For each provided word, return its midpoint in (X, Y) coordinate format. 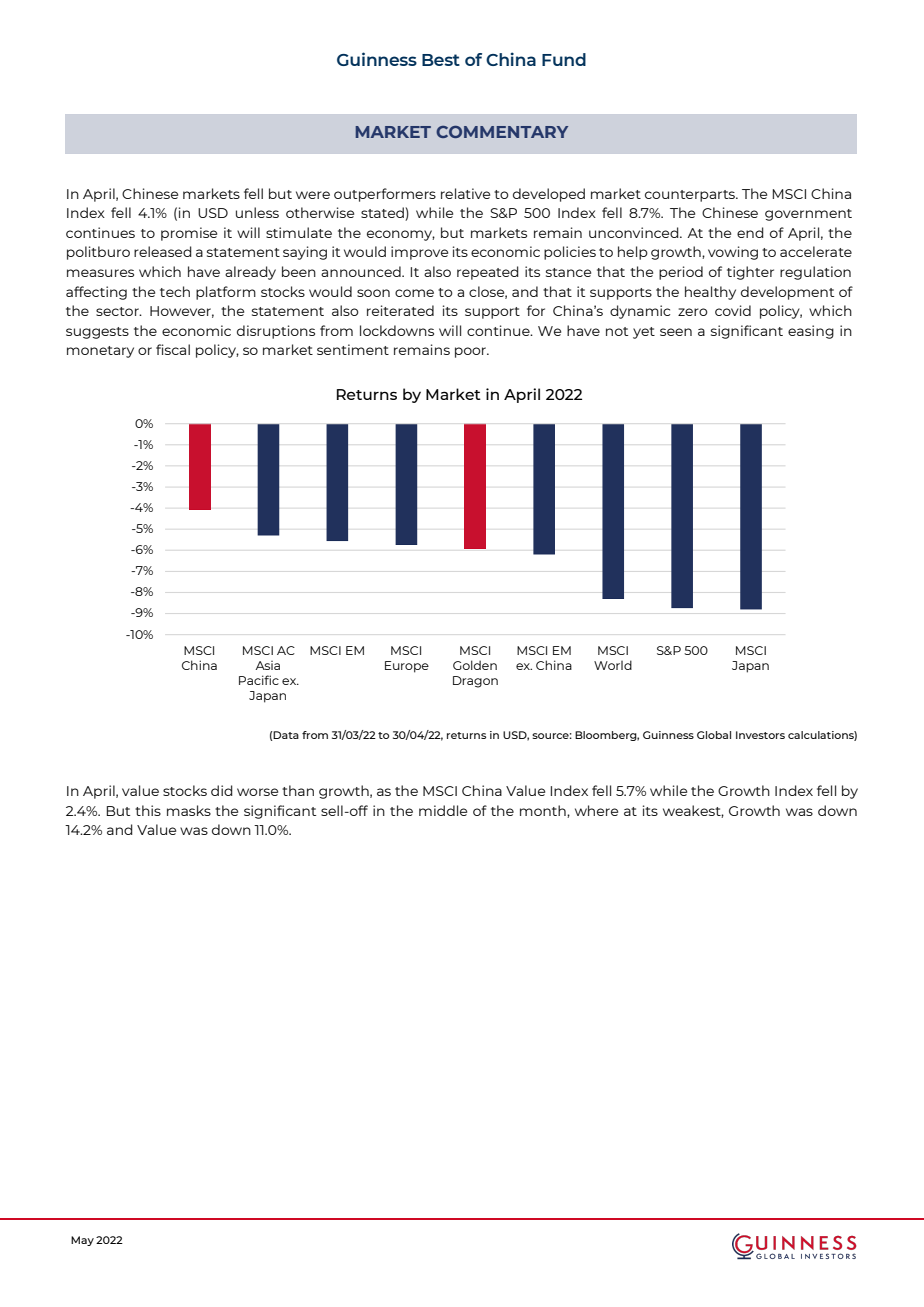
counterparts (691, 196)
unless (257, 212)
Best (441, 60)
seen (676, 332)
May (82, 1241)
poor (472, 352)
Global (714, 735)
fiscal (173, 349)
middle (443, 810)
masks (189, 810)
